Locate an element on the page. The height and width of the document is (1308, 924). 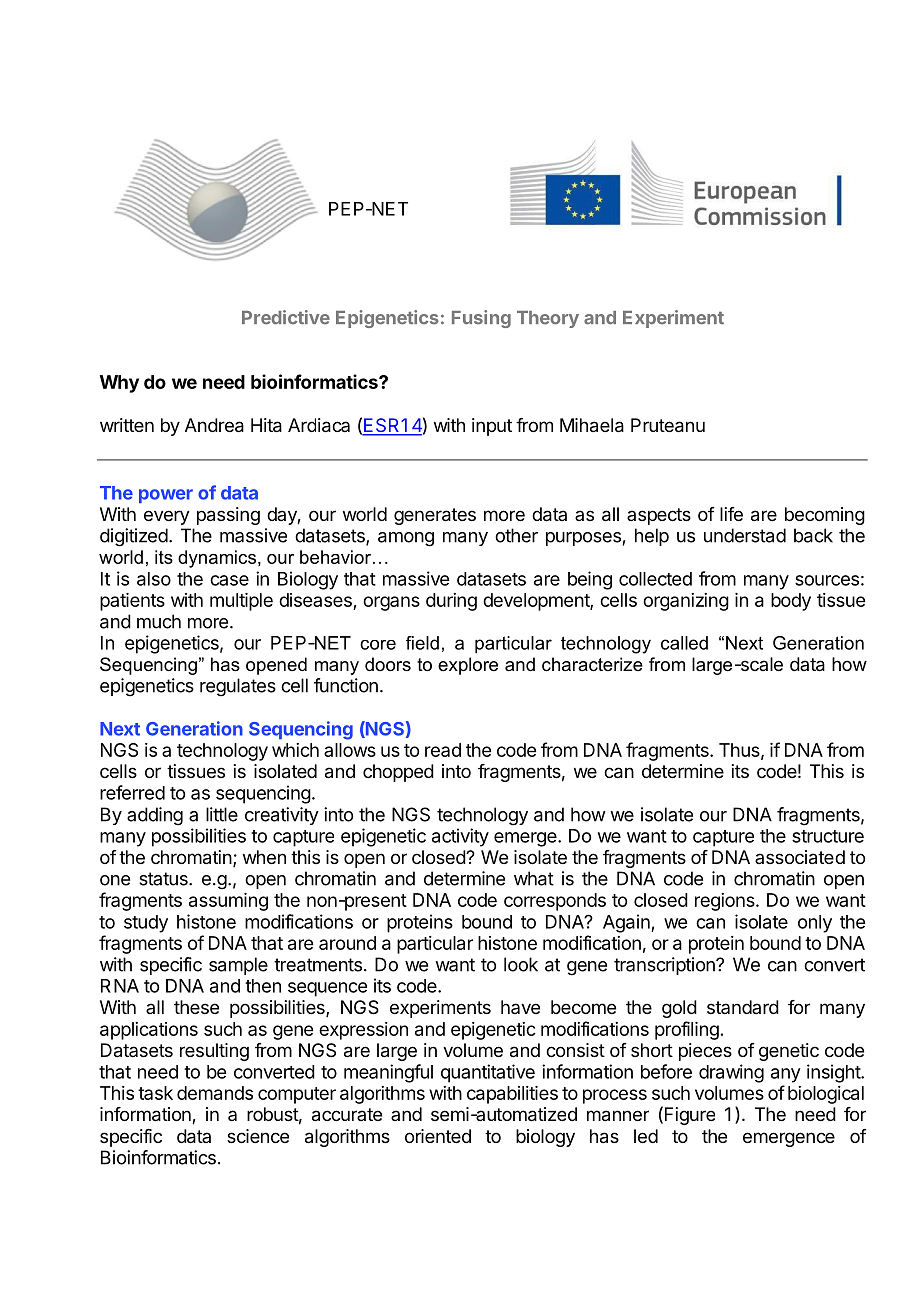
other is located at coordinates (516, 535).
